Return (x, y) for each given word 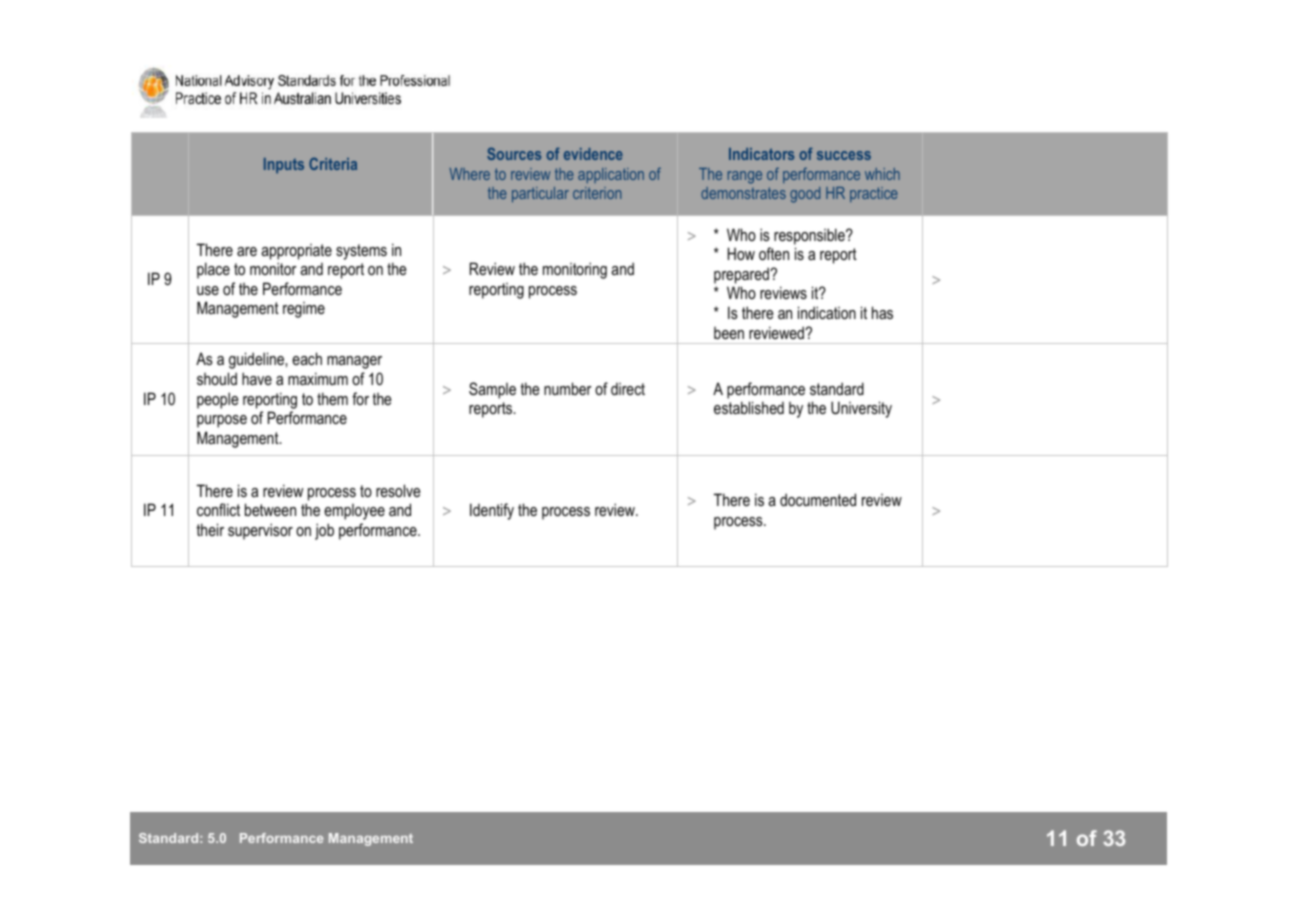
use (208, 290)
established (749, 407)
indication (827, 312)
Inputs (284, 165)
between (270, 509)
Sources (514, 153)
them (332, 398)
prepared (742, 275)
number (568, 388)
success (844, 155)
